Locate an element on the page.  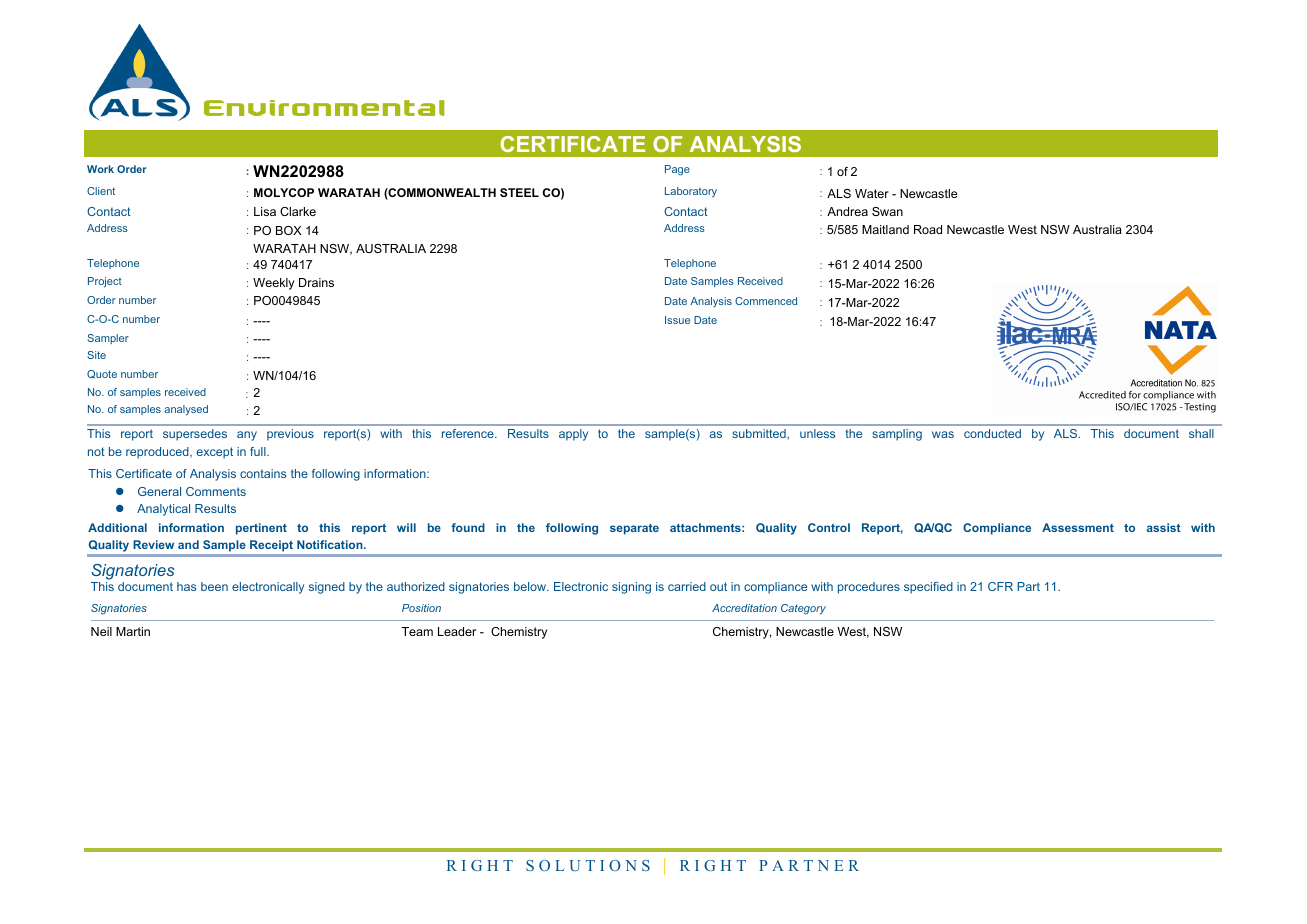
Accreditation is located at coordinates (744, 608).
